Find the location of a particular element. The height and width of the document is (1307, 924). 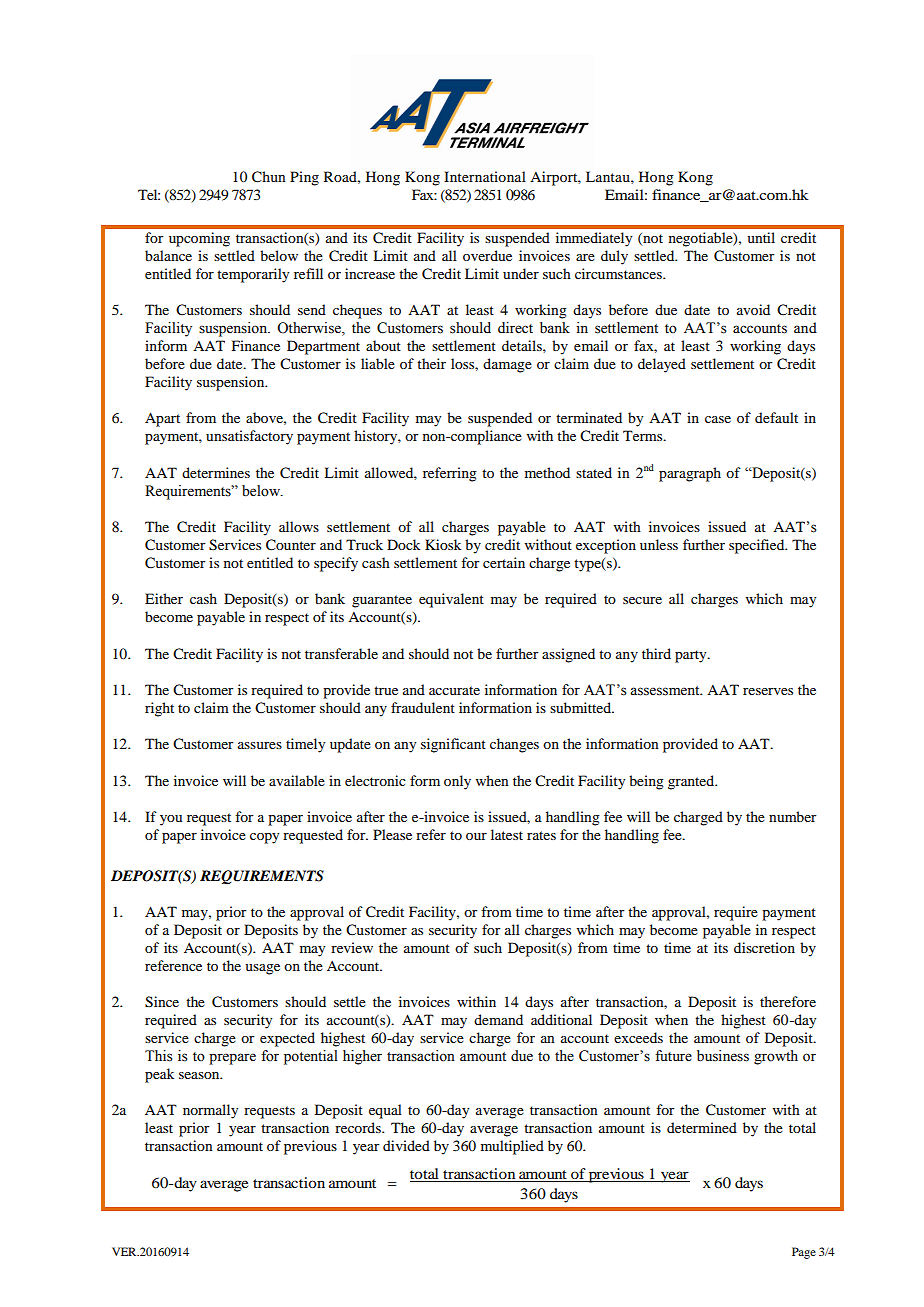

reserves is located at coordinates (768, 691).
